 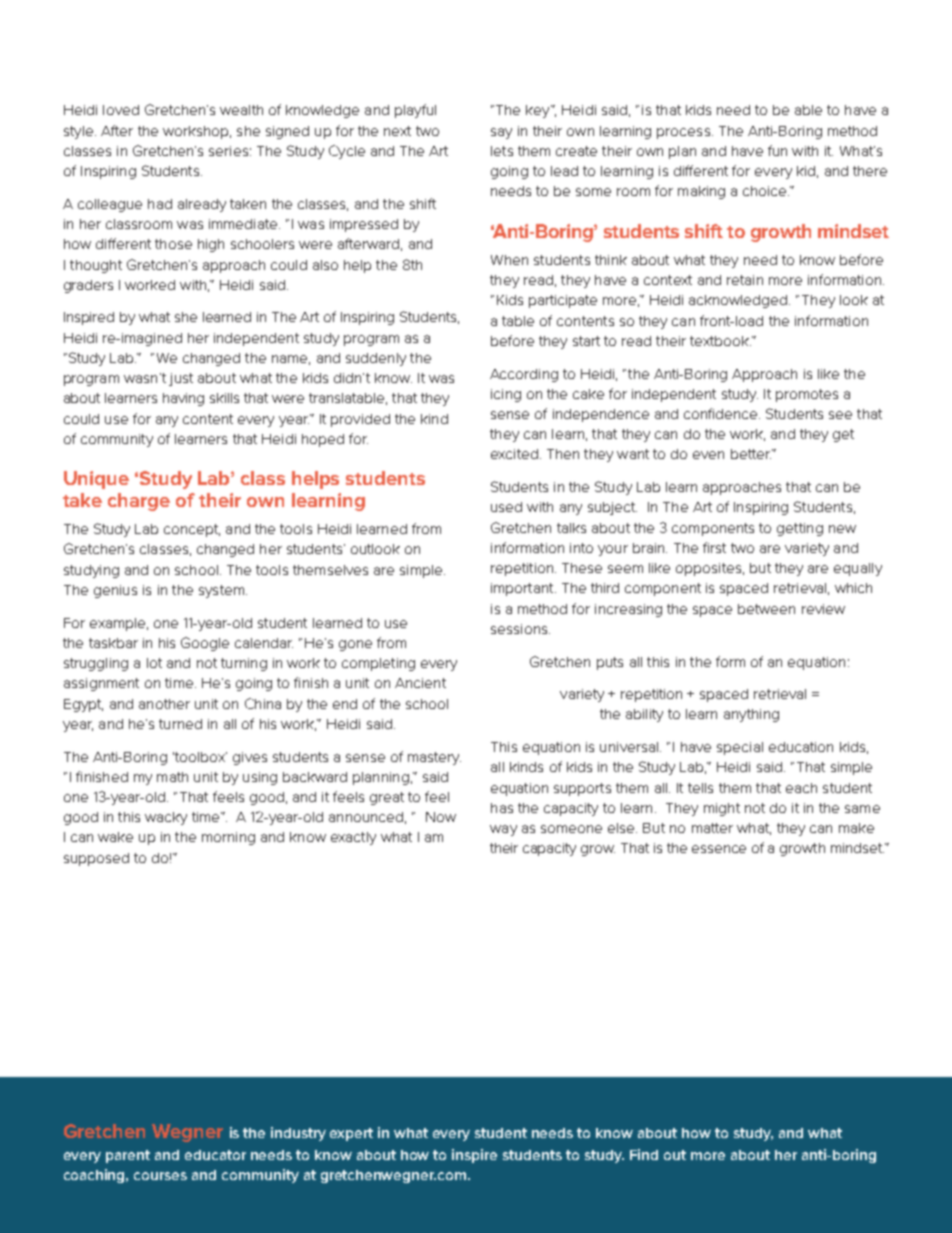 What do you see at coordinates (228, 151) in the screenshot?
I see `series` at bounding box center [228, 151].
